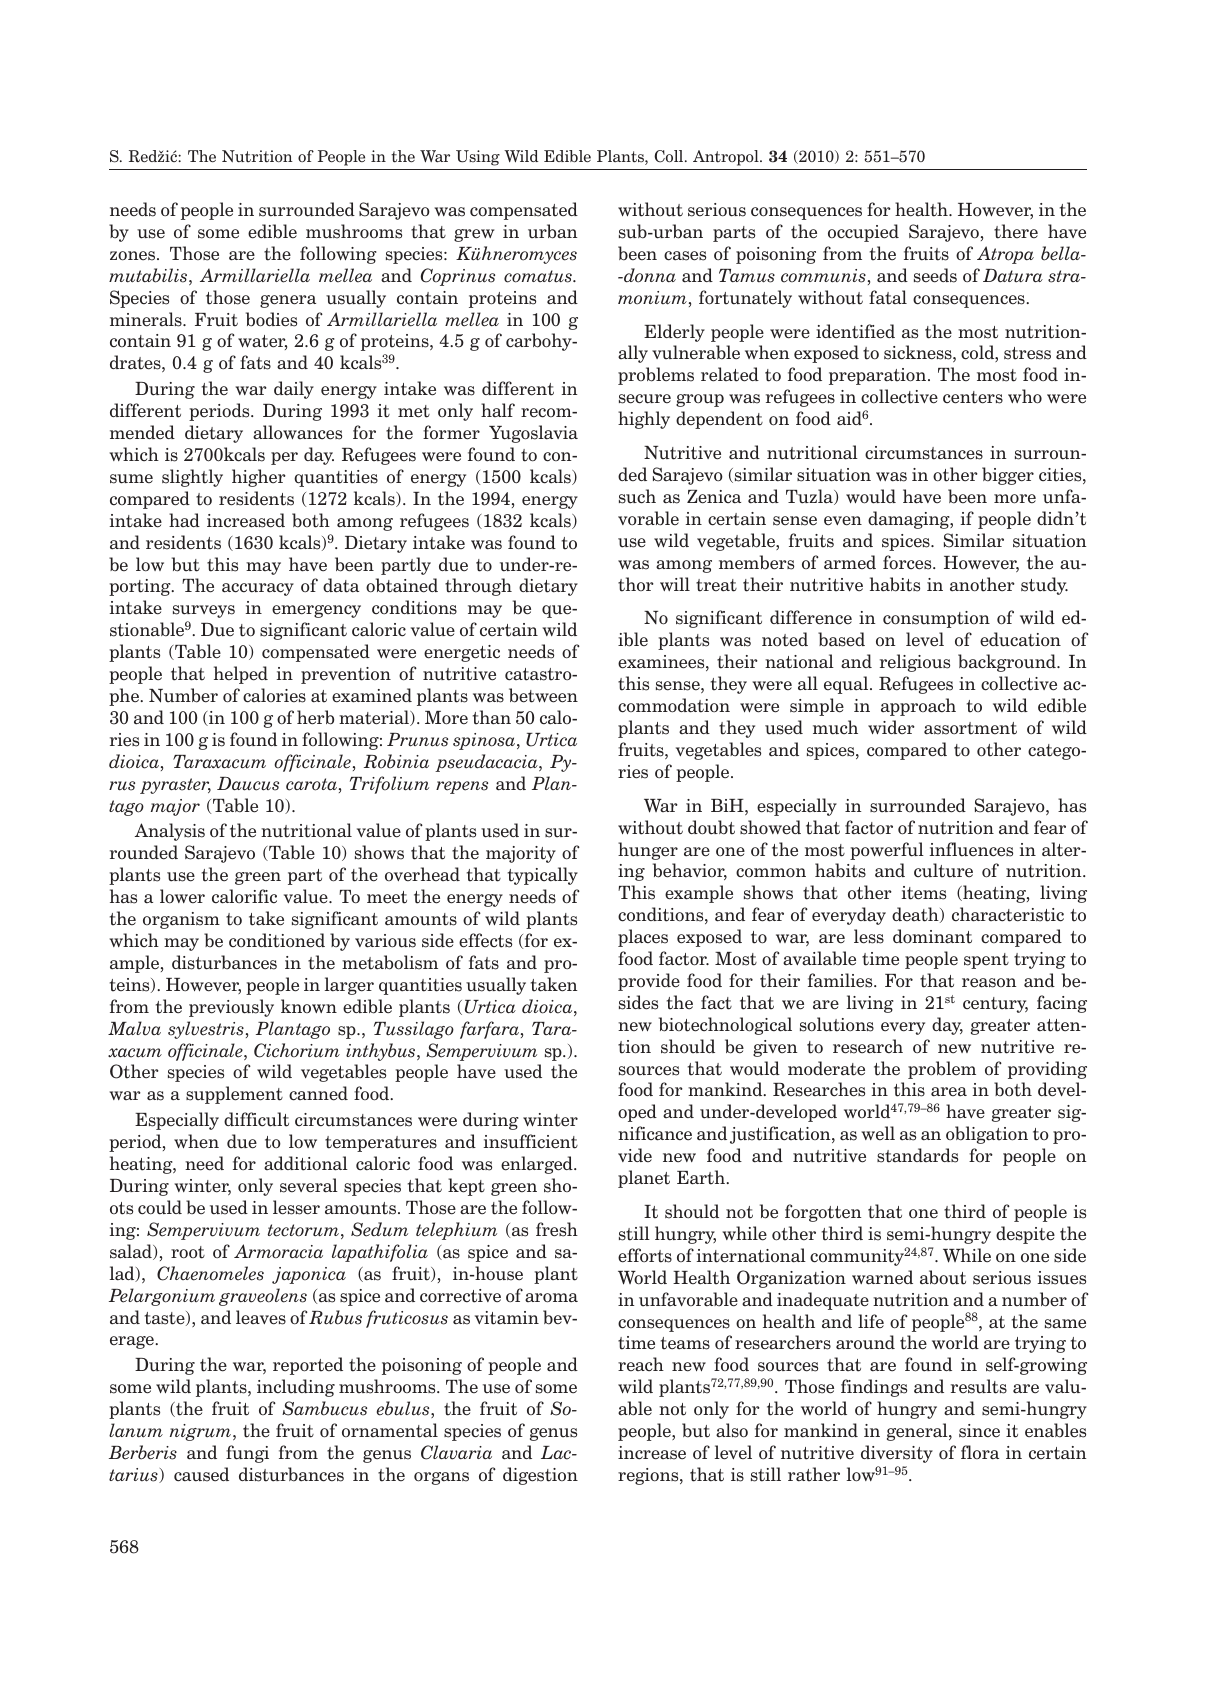 The height and width of the screenshot is (1708, 1207). What do you see at coordinates (649, 1476) in the screenshot?
I see `regions` at bounding box center [649, 1476].
